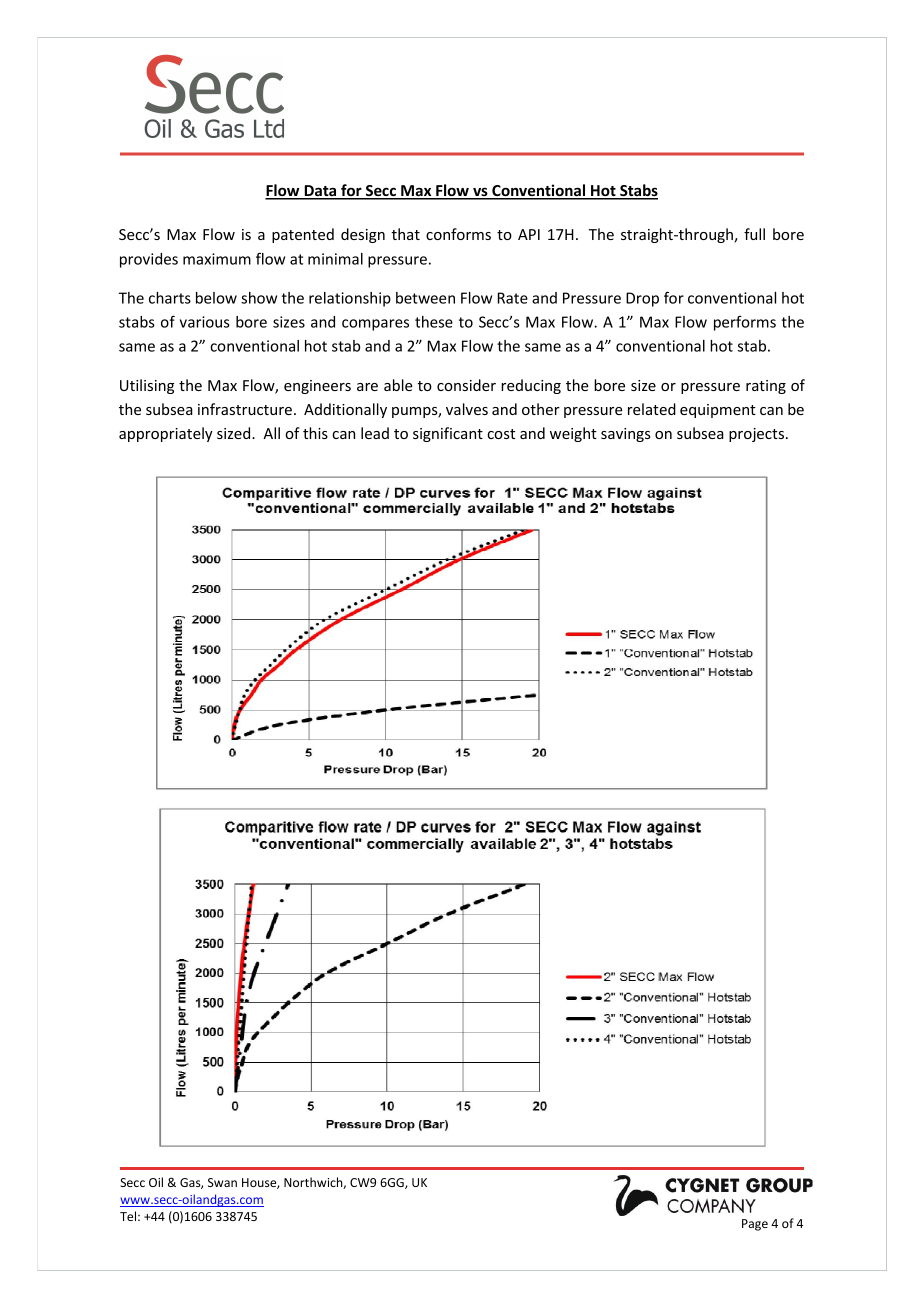  What do you see at coordinates (754, 234) in the screenshot?
I see `full` at bounding box center [754, 234].
